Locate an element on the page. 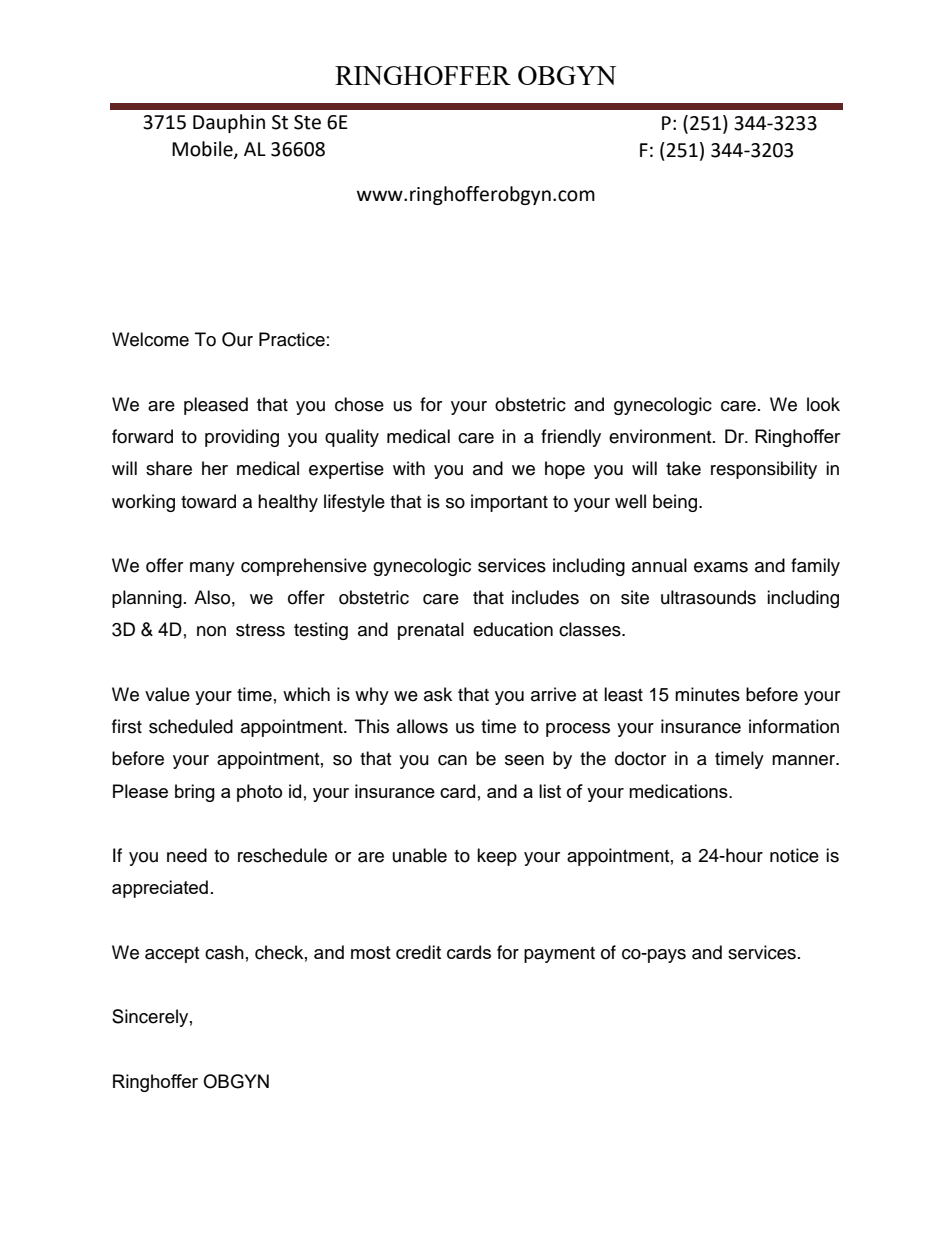 Image resolution: width=952 pixels, height=1233 pixels. Welcome is located at coordinates (150, 339).
